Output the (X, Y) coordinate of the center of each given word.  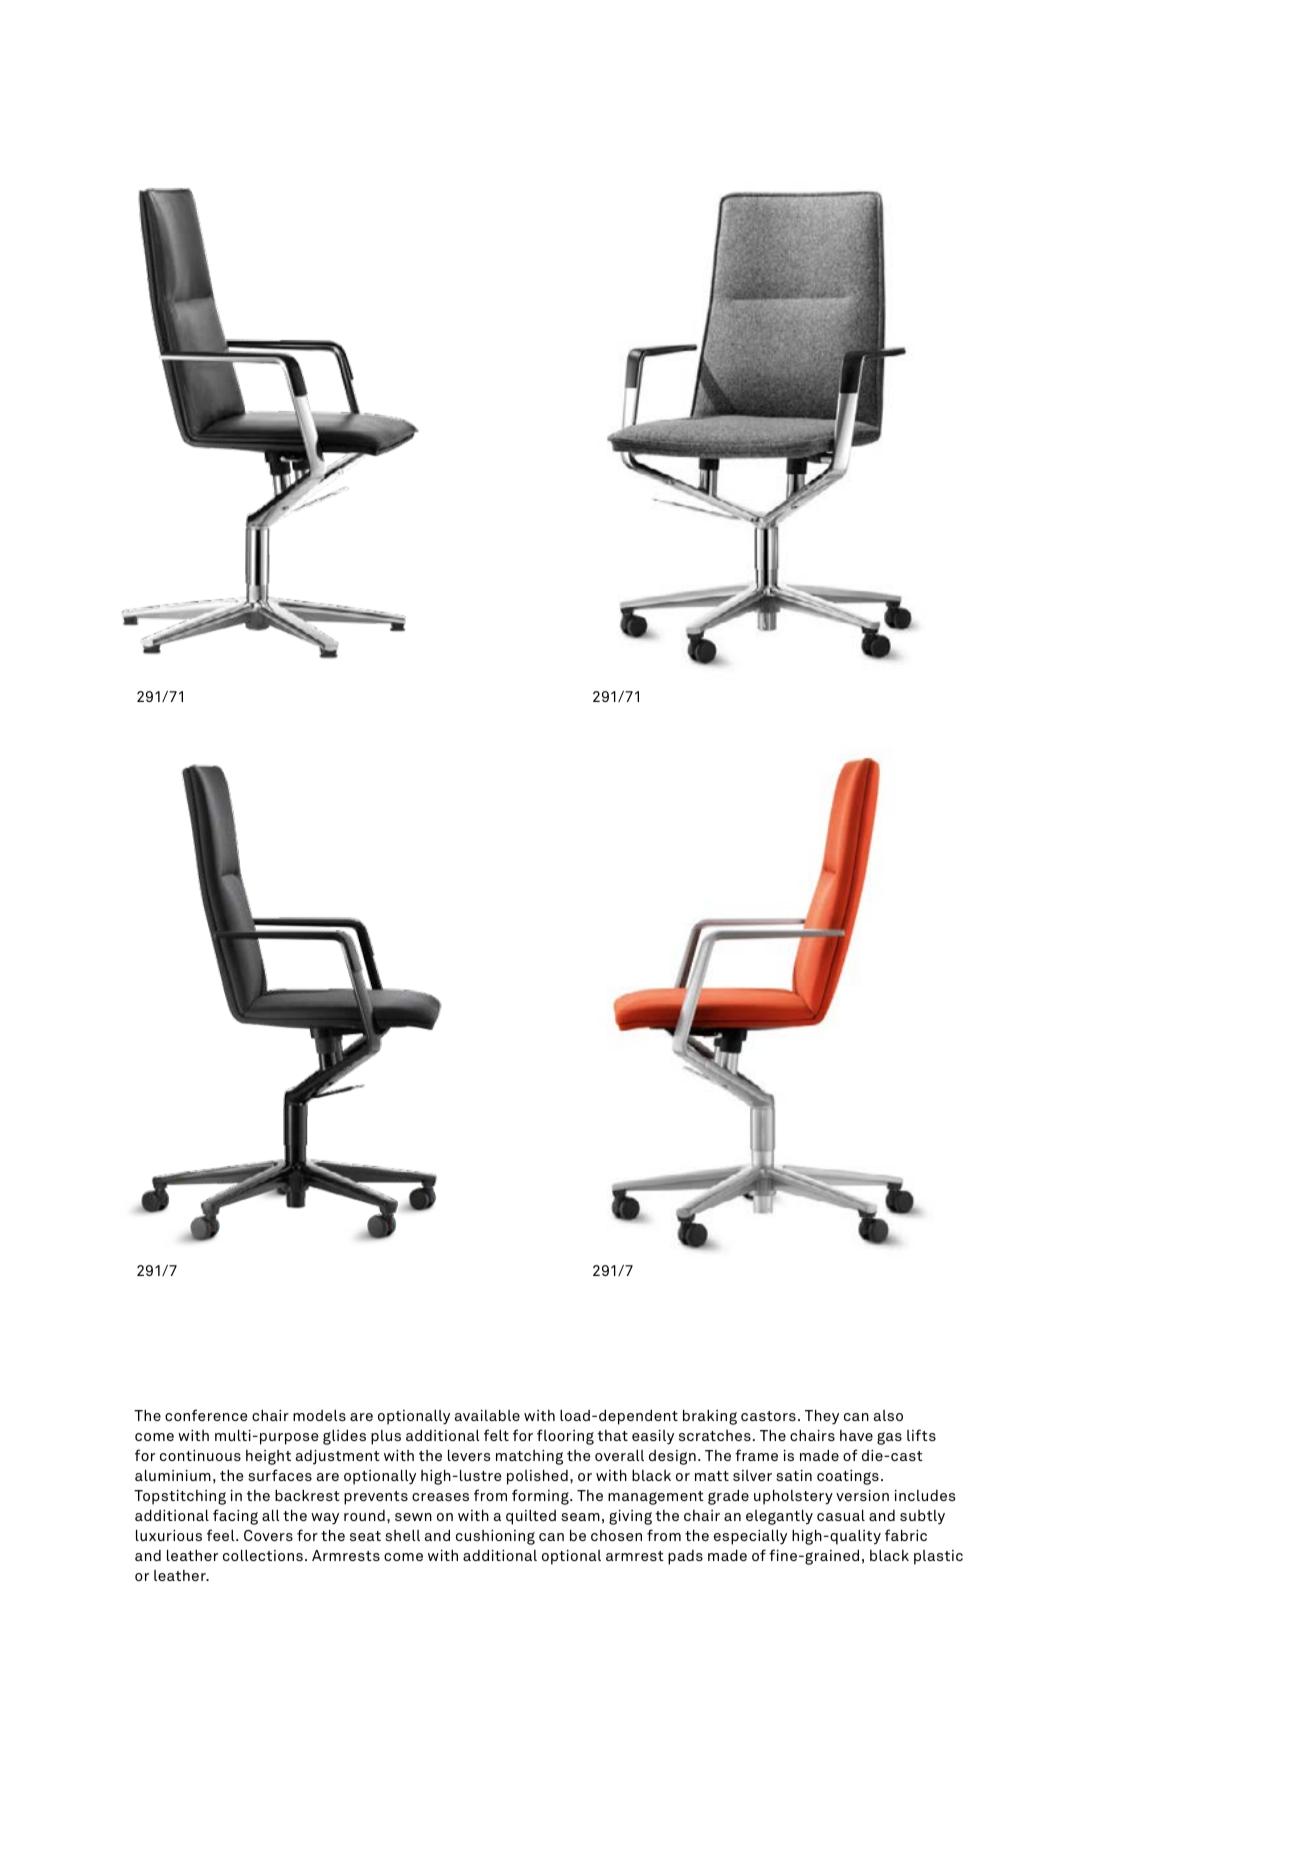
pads (685, 1557)
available (487, 1415)
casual (841, 1515)
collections (263, 1555)
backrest (307, 1495)
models (319, 1415)
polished (537, 1477)
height (268, 1457)
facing (235, 1517)
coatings (848, 1477)
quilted (531, 1517)
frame (756, 1455)
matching (529, 1457)
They (822, 1417)
